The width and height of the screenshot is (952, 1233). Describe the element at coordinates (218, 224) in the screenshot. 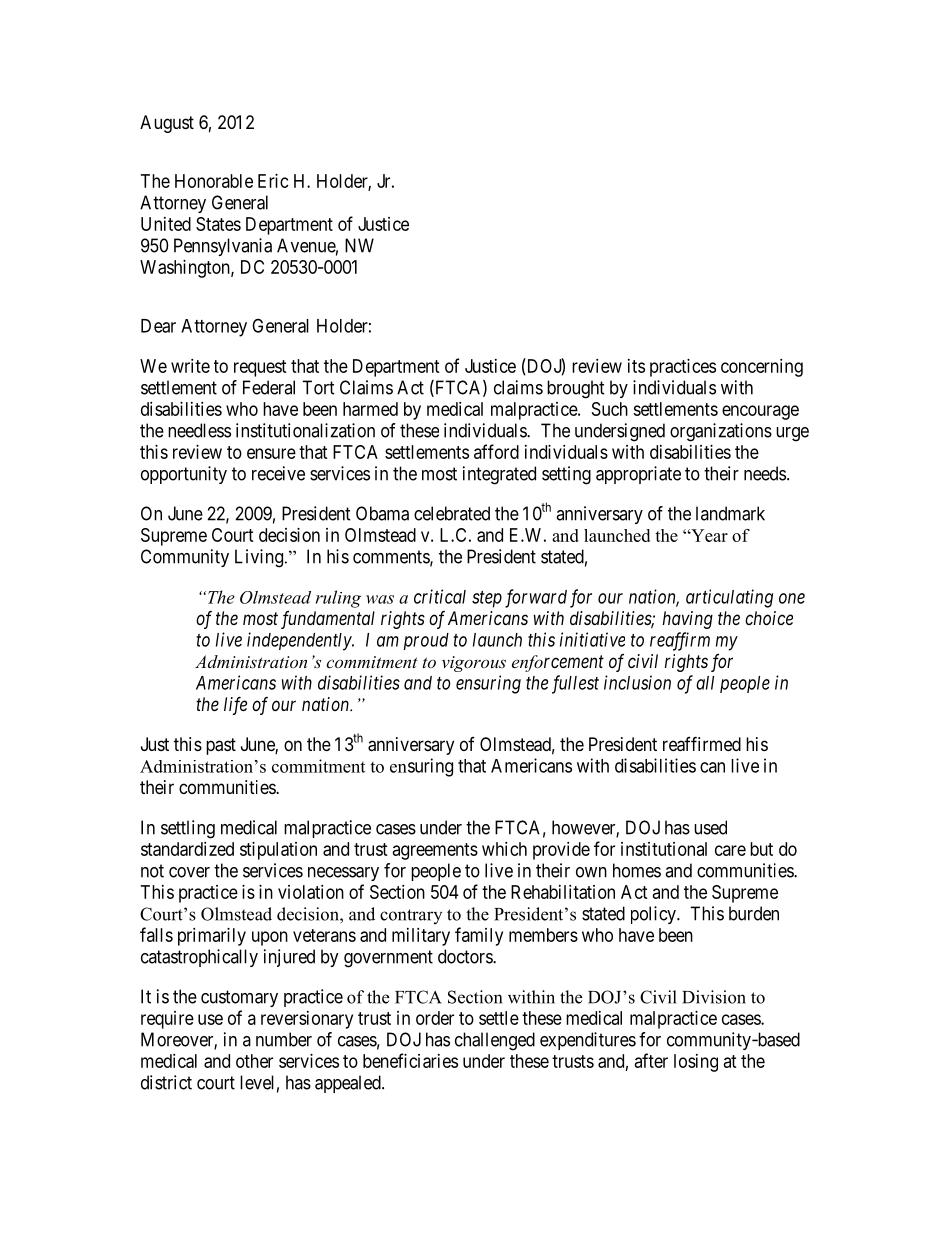

I see `States` at that location.
